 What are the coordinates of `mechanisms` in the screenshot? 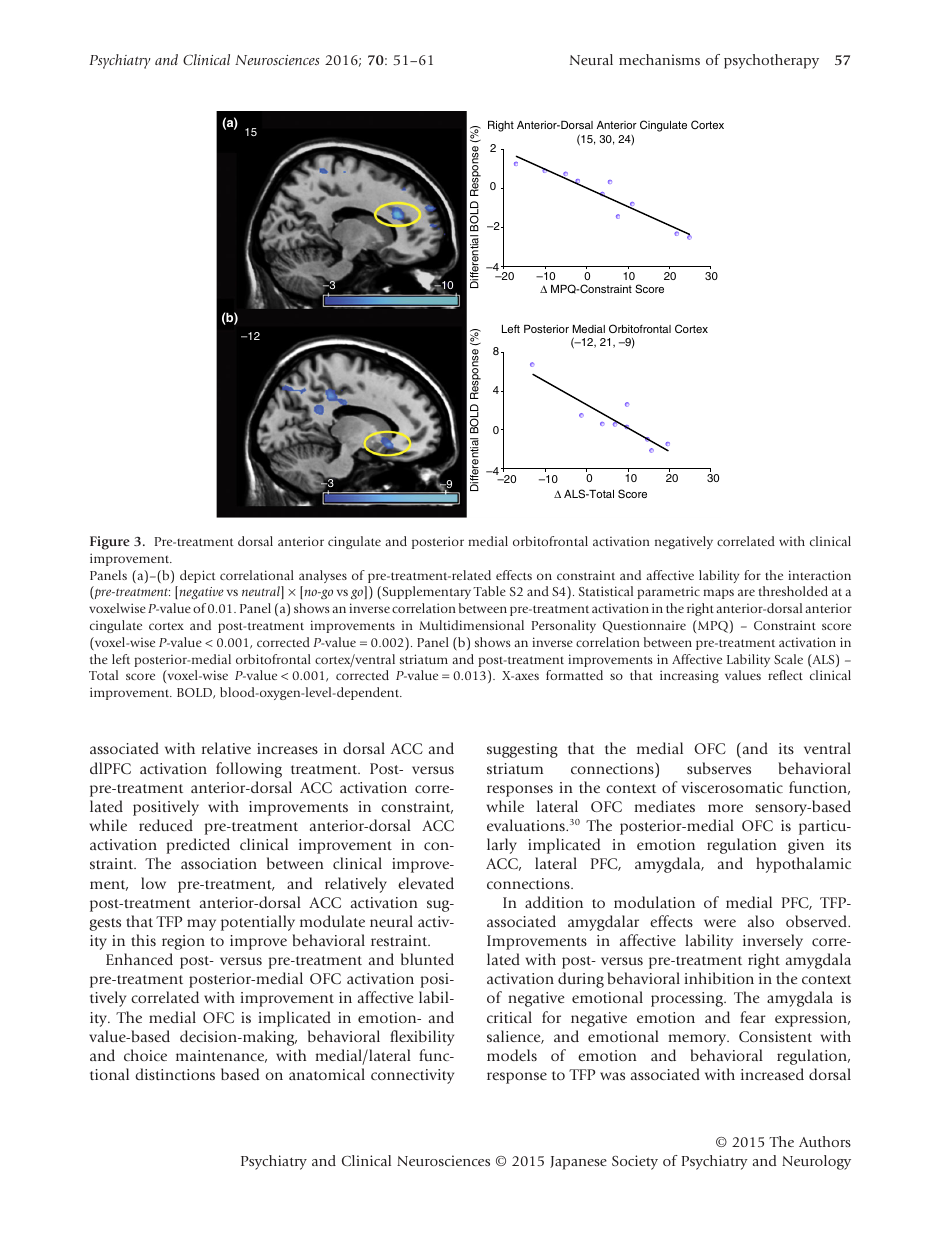 It's located at (659, 59).
